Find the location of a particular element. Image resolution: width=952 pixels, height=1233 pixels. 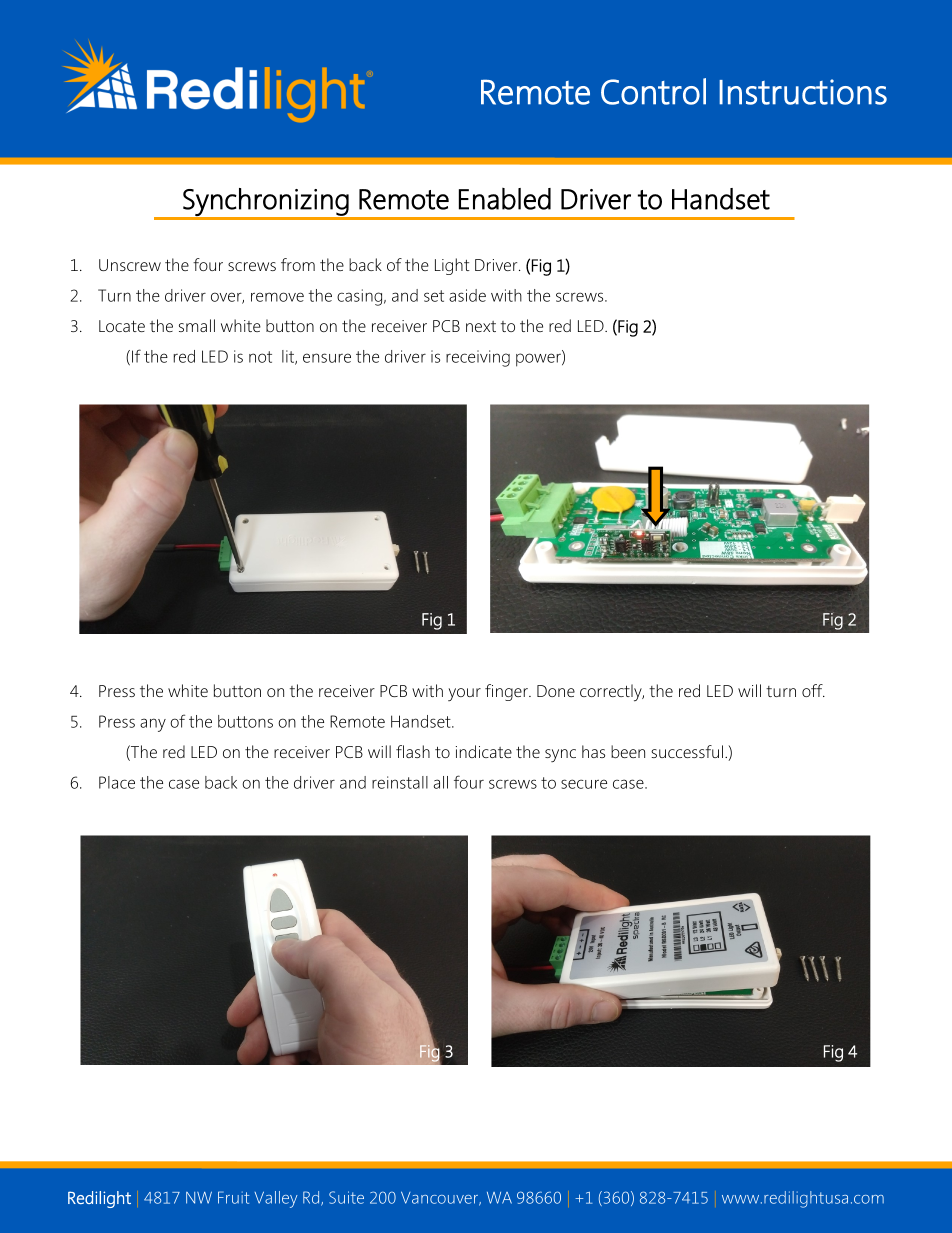

Vancouver is located at coordinates (441, 1198).
